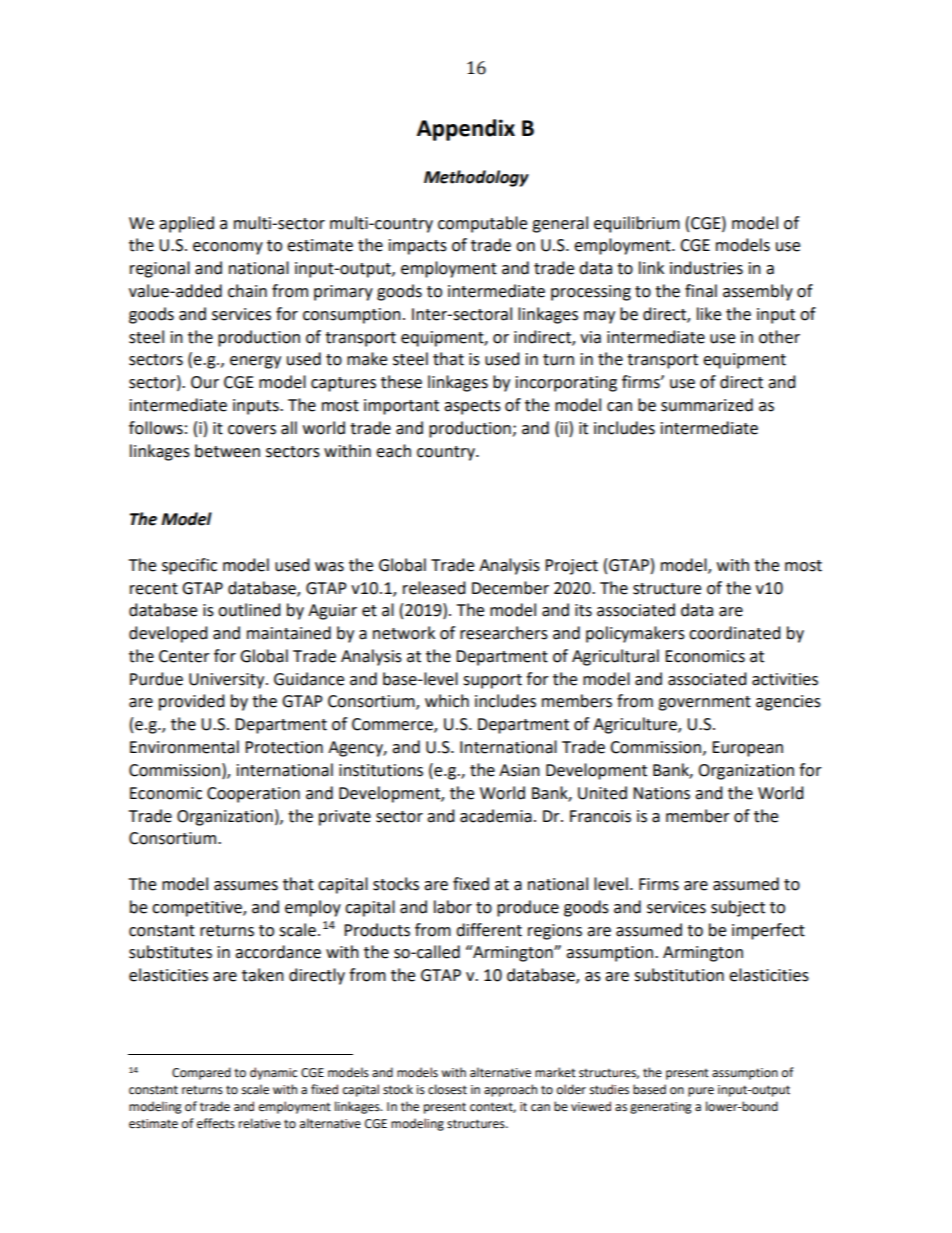 This document has height=1233, width=952. Describe the element at coordinates (707, 405) in the document. I see `summarized` at that location.
